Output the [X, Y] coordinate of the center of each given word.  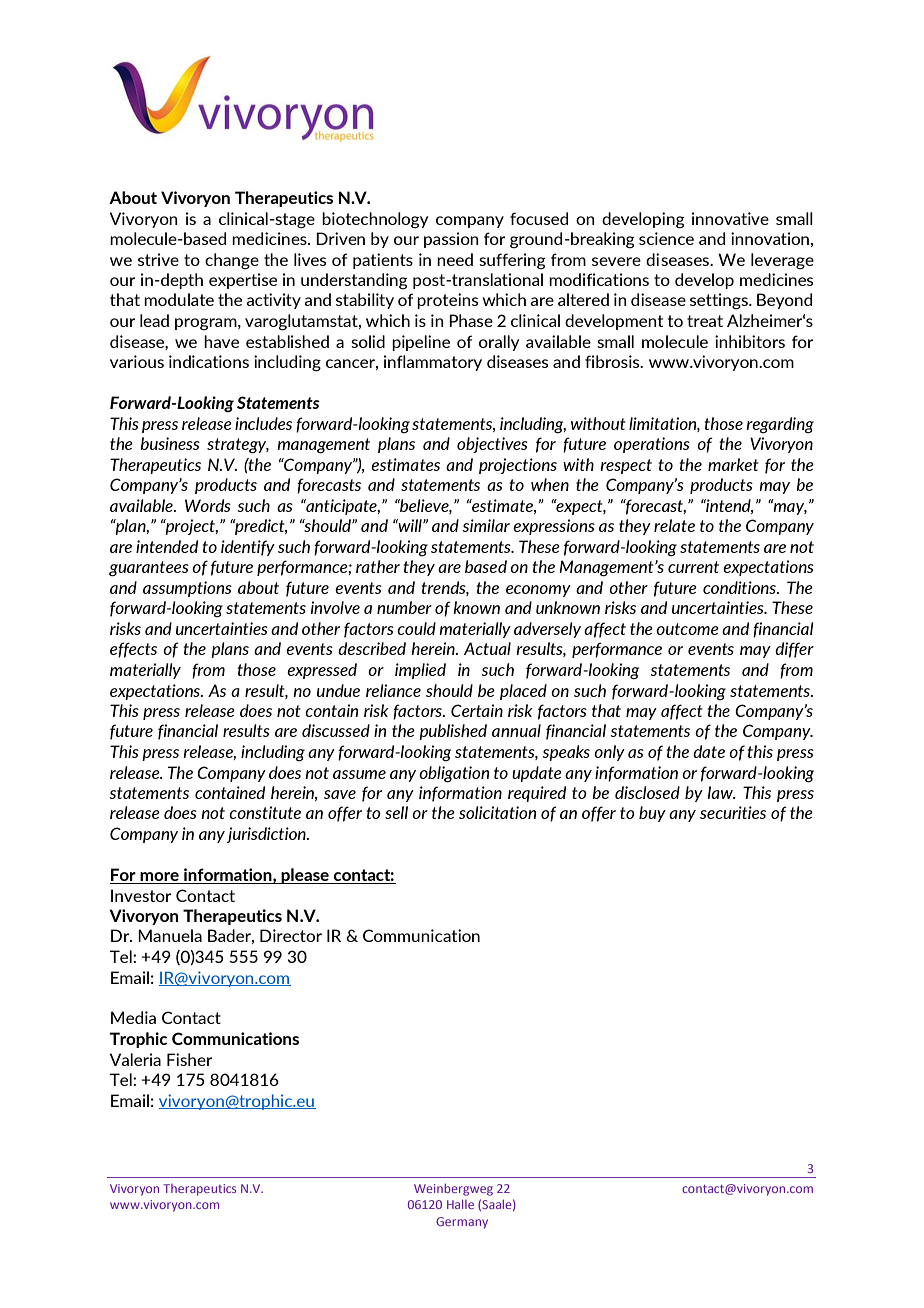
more [159, 878]
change [232, 261]
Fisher [189, 1059]
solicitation [497, 812]
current [693, 567]
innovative [730, 218]
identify [248, 548]
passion [451, 240]
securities [733, 812]
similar [486, 525]
